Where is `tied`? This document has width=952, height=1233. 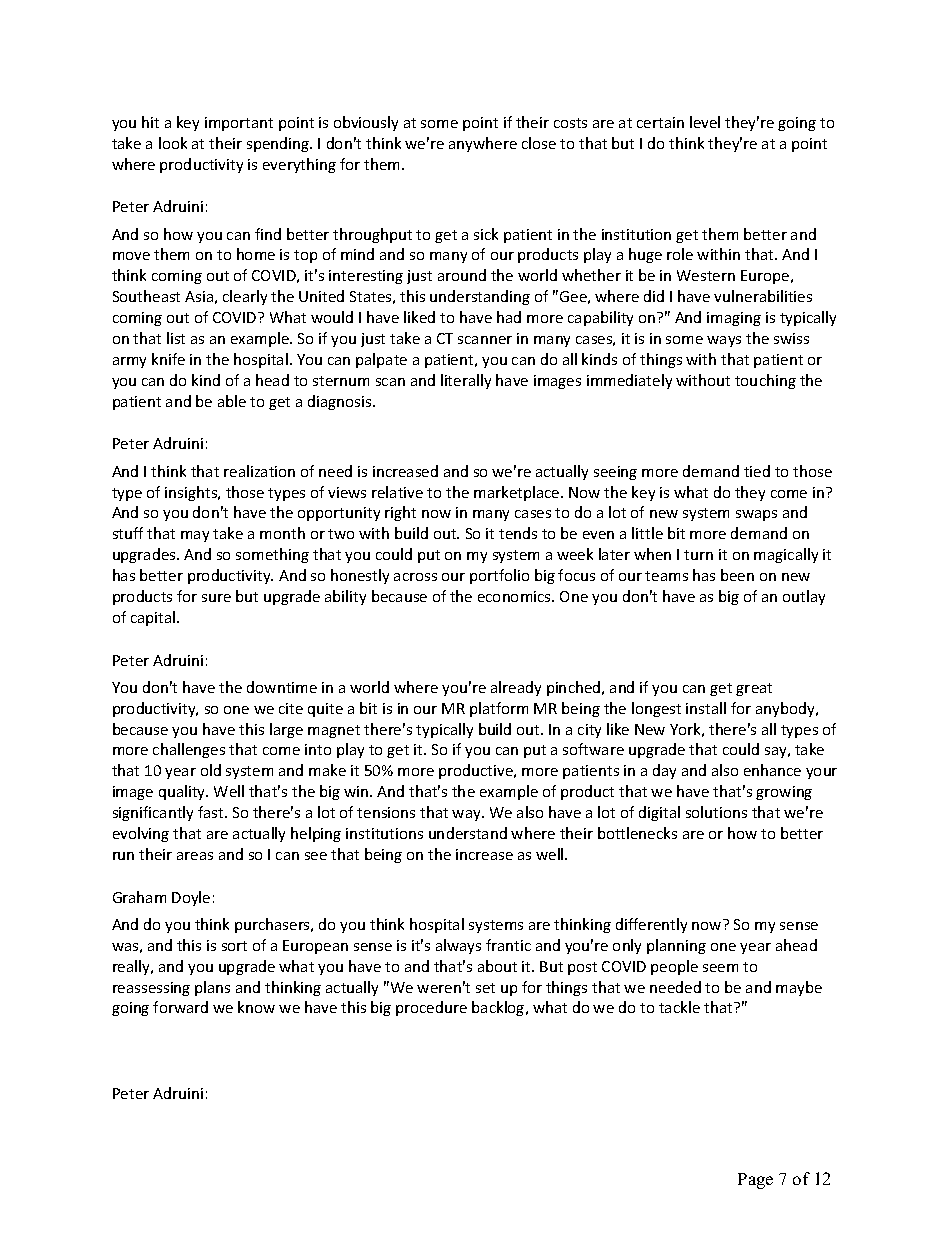 tied is located at coordinates (757, 471).
